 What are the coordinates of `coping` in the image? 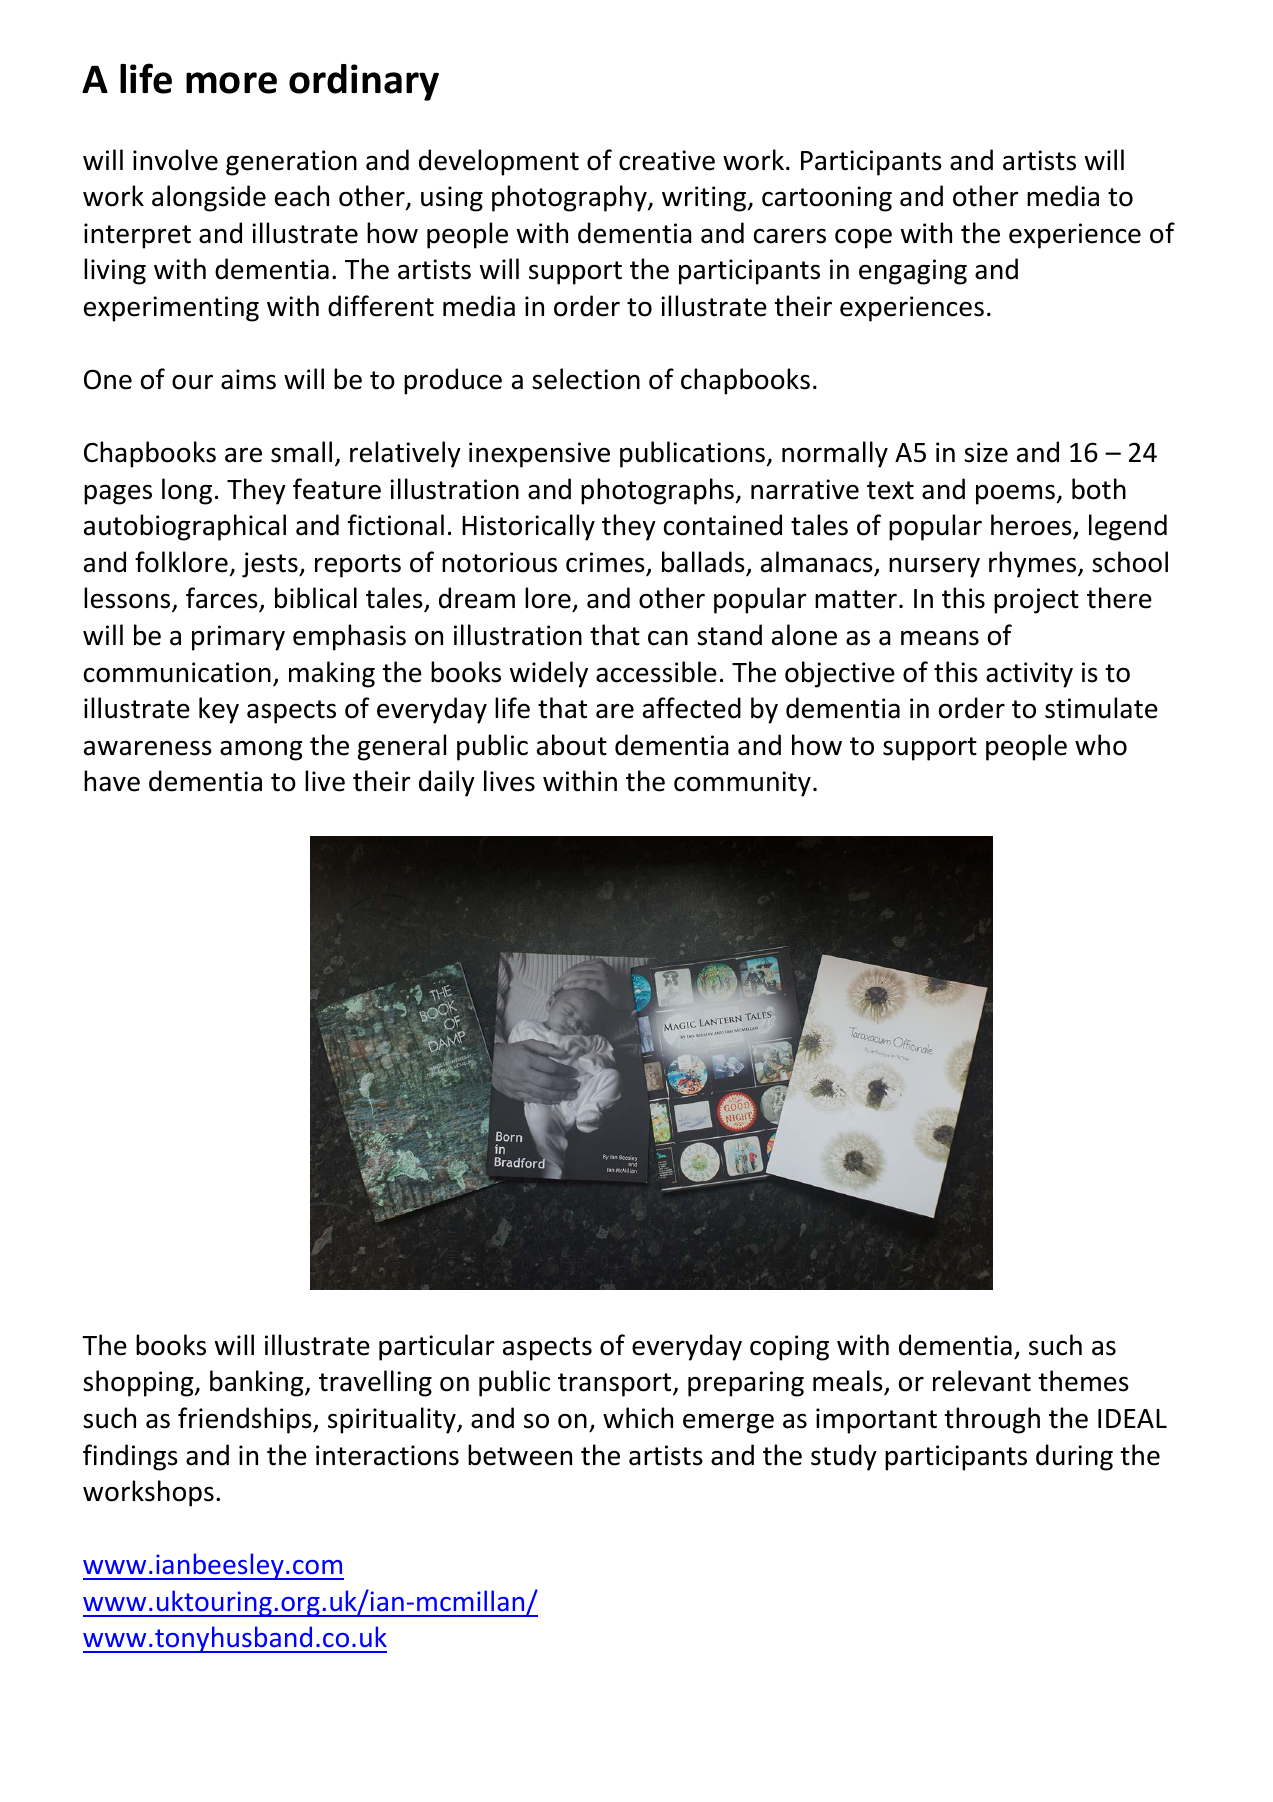 It's located at (789, 1348).
